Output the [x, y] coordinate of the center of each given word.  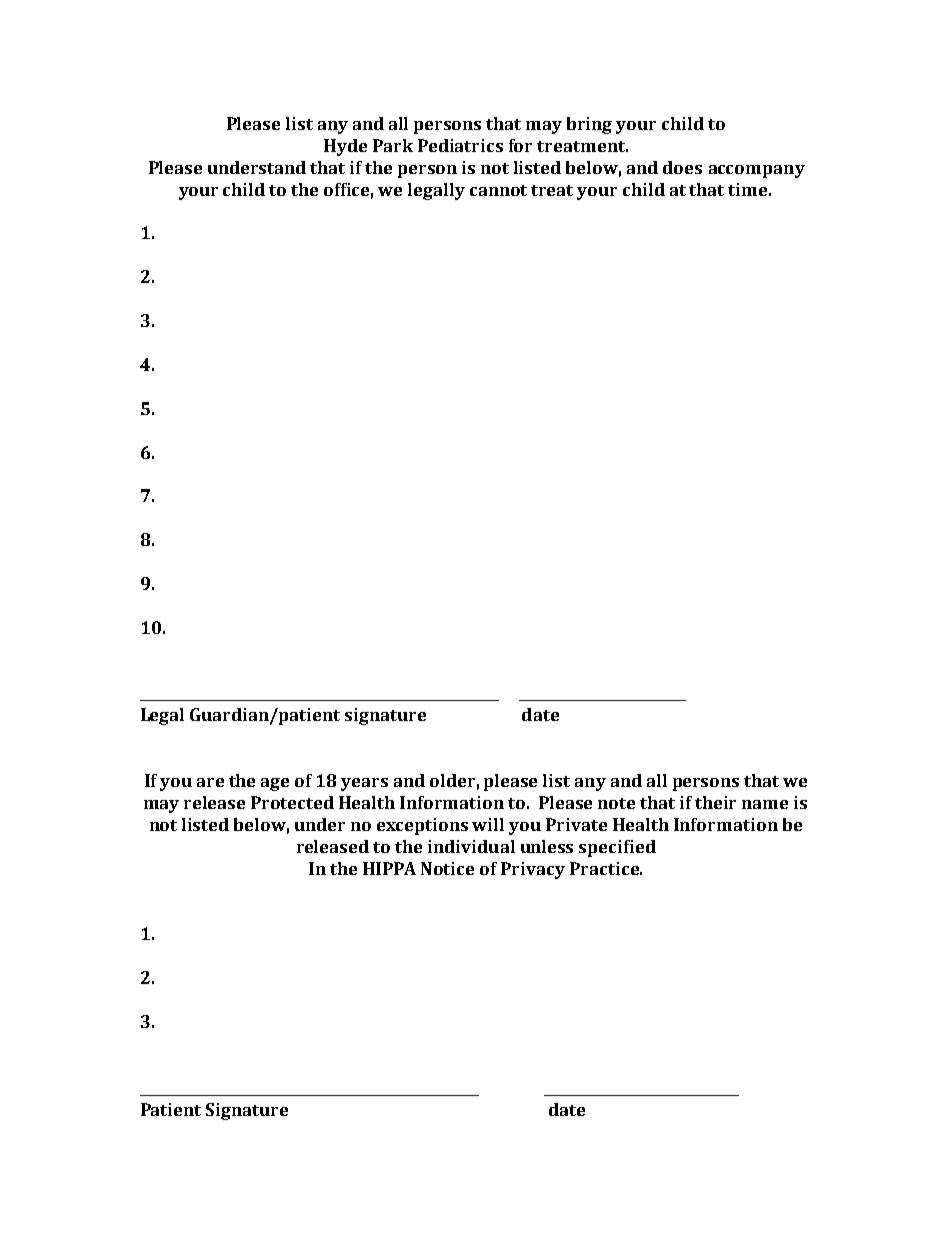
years [364, 784]
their [715, 802]
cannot [498, 190]
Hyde [345, 147]
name [765, 804]
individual [471, 846]
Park [393, 145]
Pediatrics [460, 145]
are [210, 782]
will [488, 824]
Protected [292, 802]
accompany [757, 171]
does [682, 167]
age [275, 784]
